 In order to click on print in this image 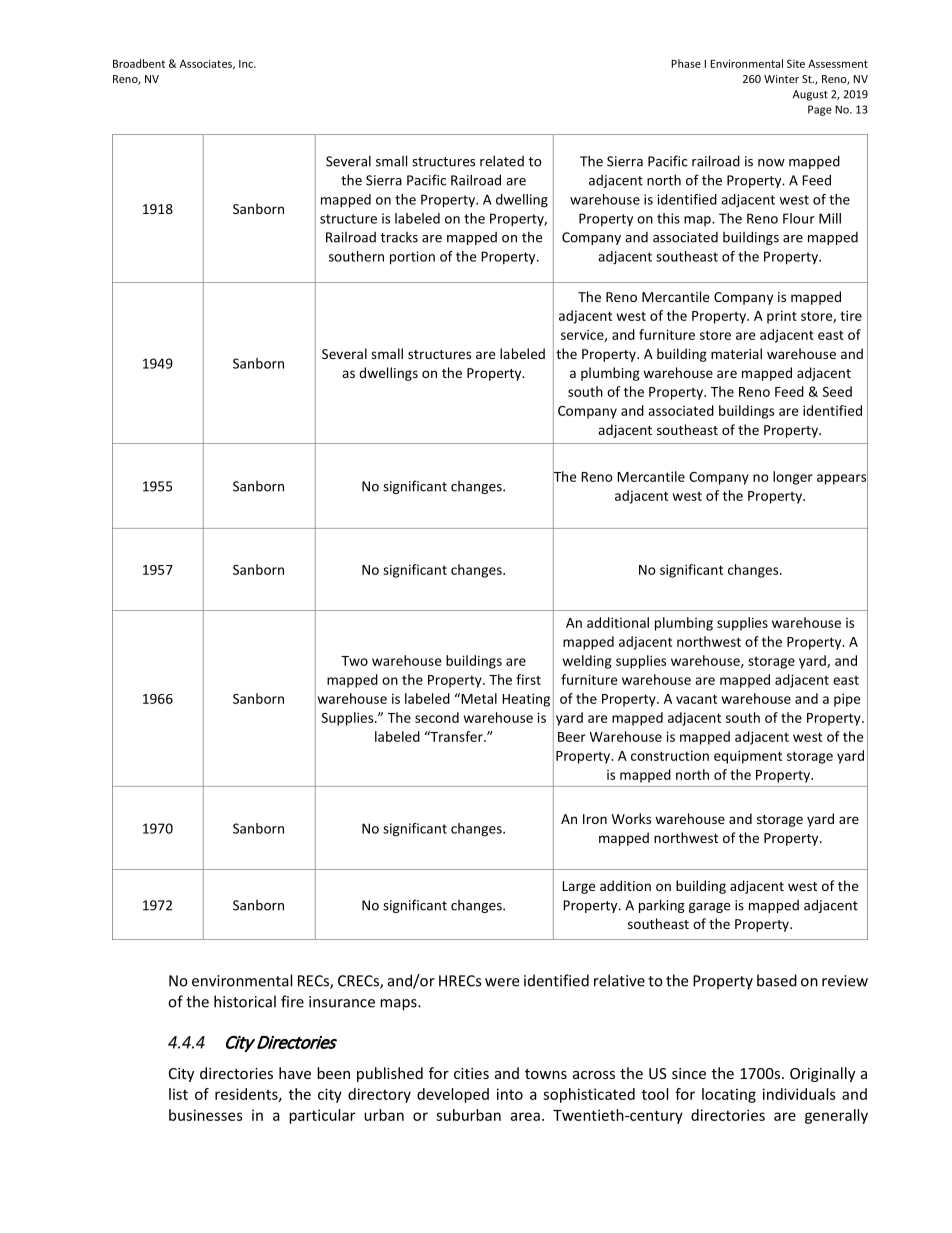, I will do `click(782, 317)`.
